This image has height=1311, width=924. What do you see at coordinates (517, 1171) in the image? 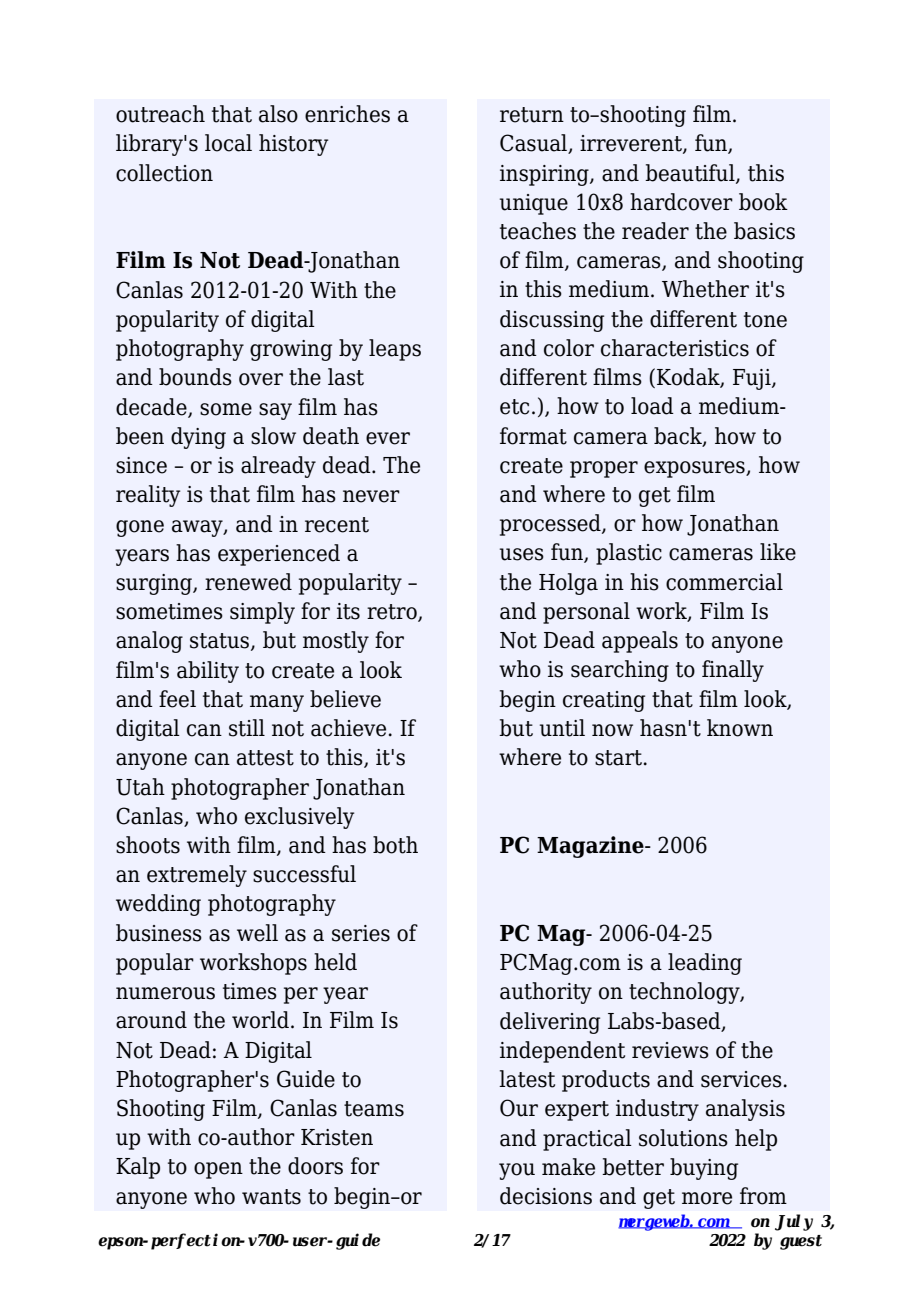
I see `you` at bounding box center [517, 1171].
